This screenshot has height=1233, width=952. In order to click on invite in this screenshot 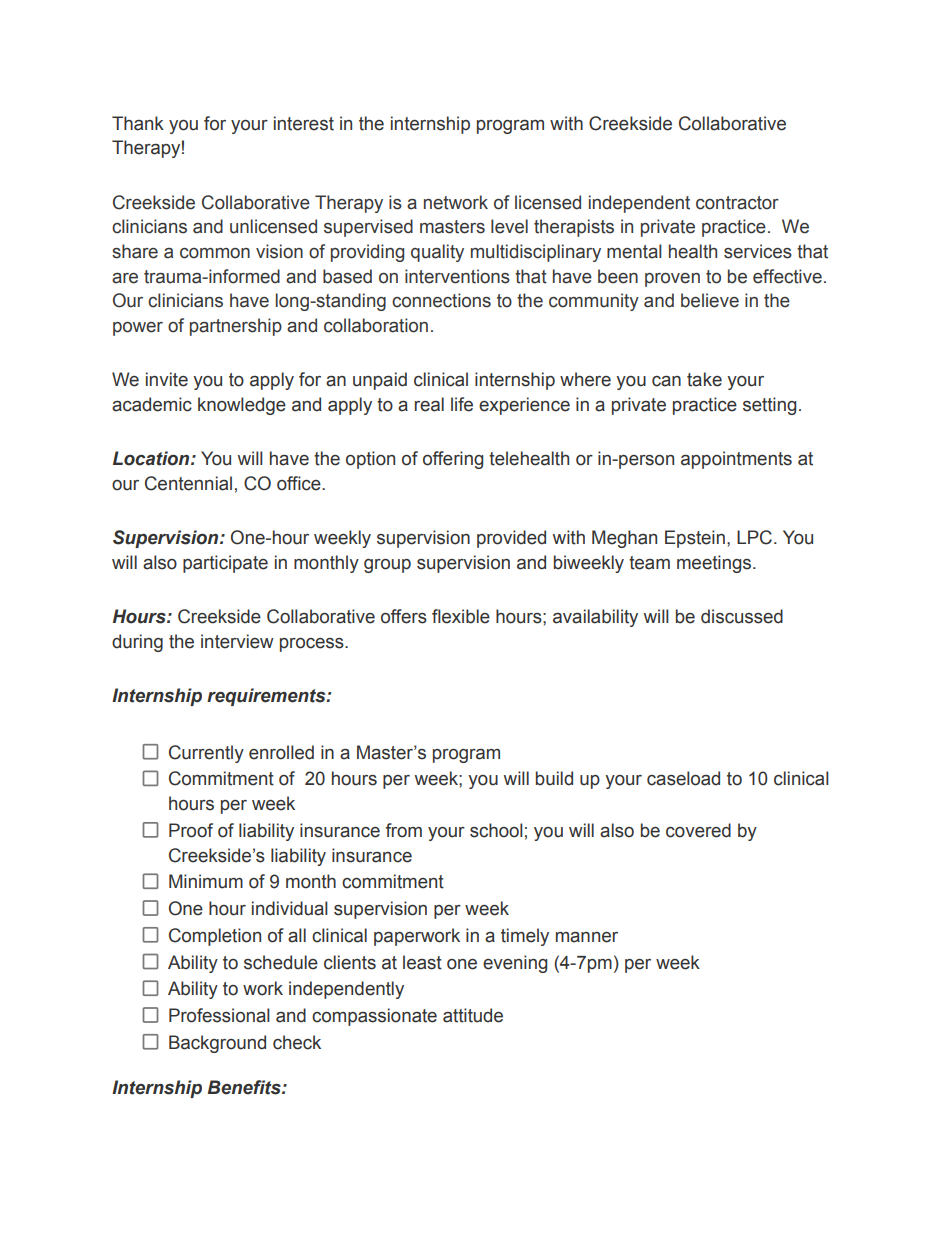, I will do `click(167, 379)`.
